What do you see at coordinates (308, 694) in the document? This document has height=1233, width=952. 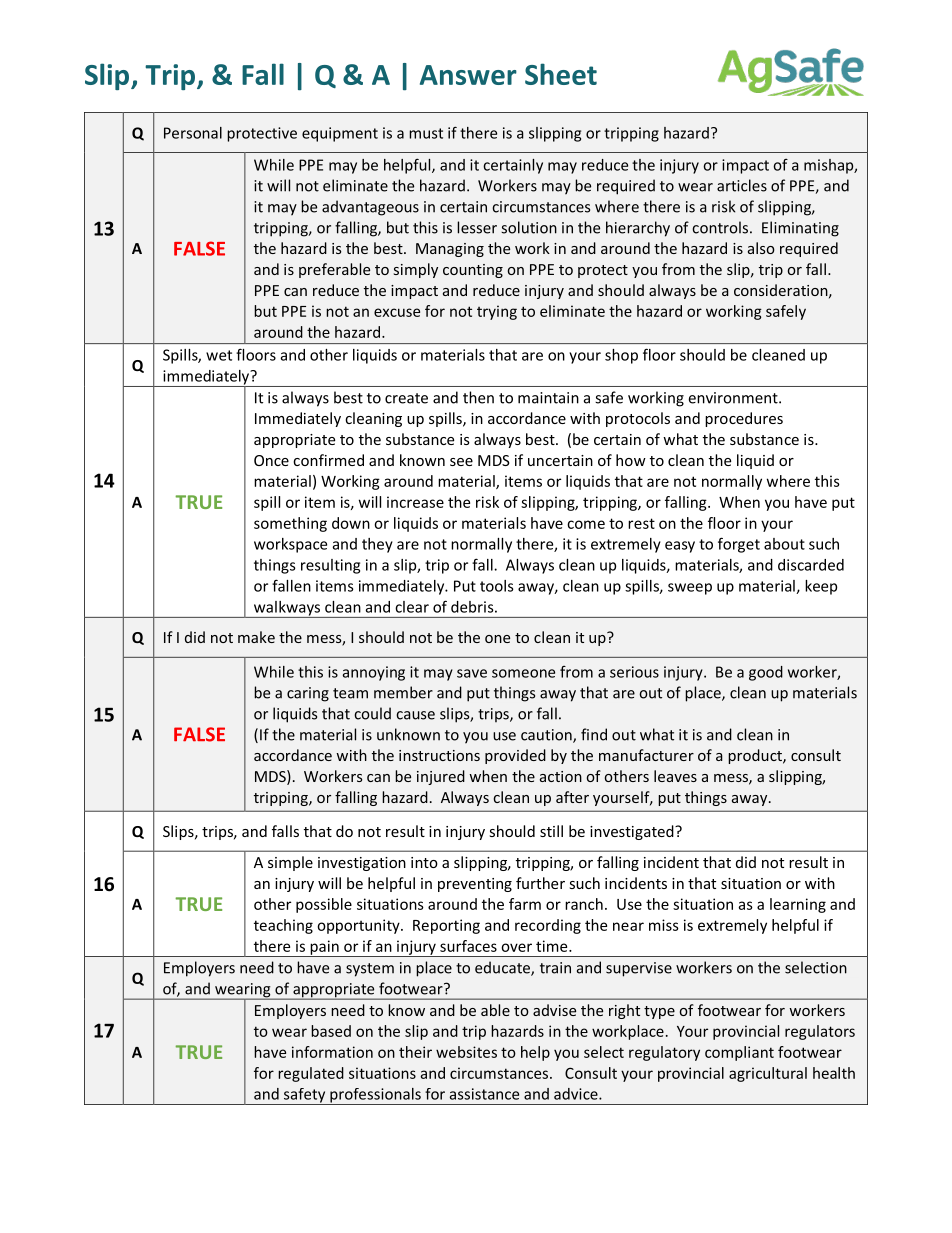 I see `caring` at bounding box center [308, 694].
